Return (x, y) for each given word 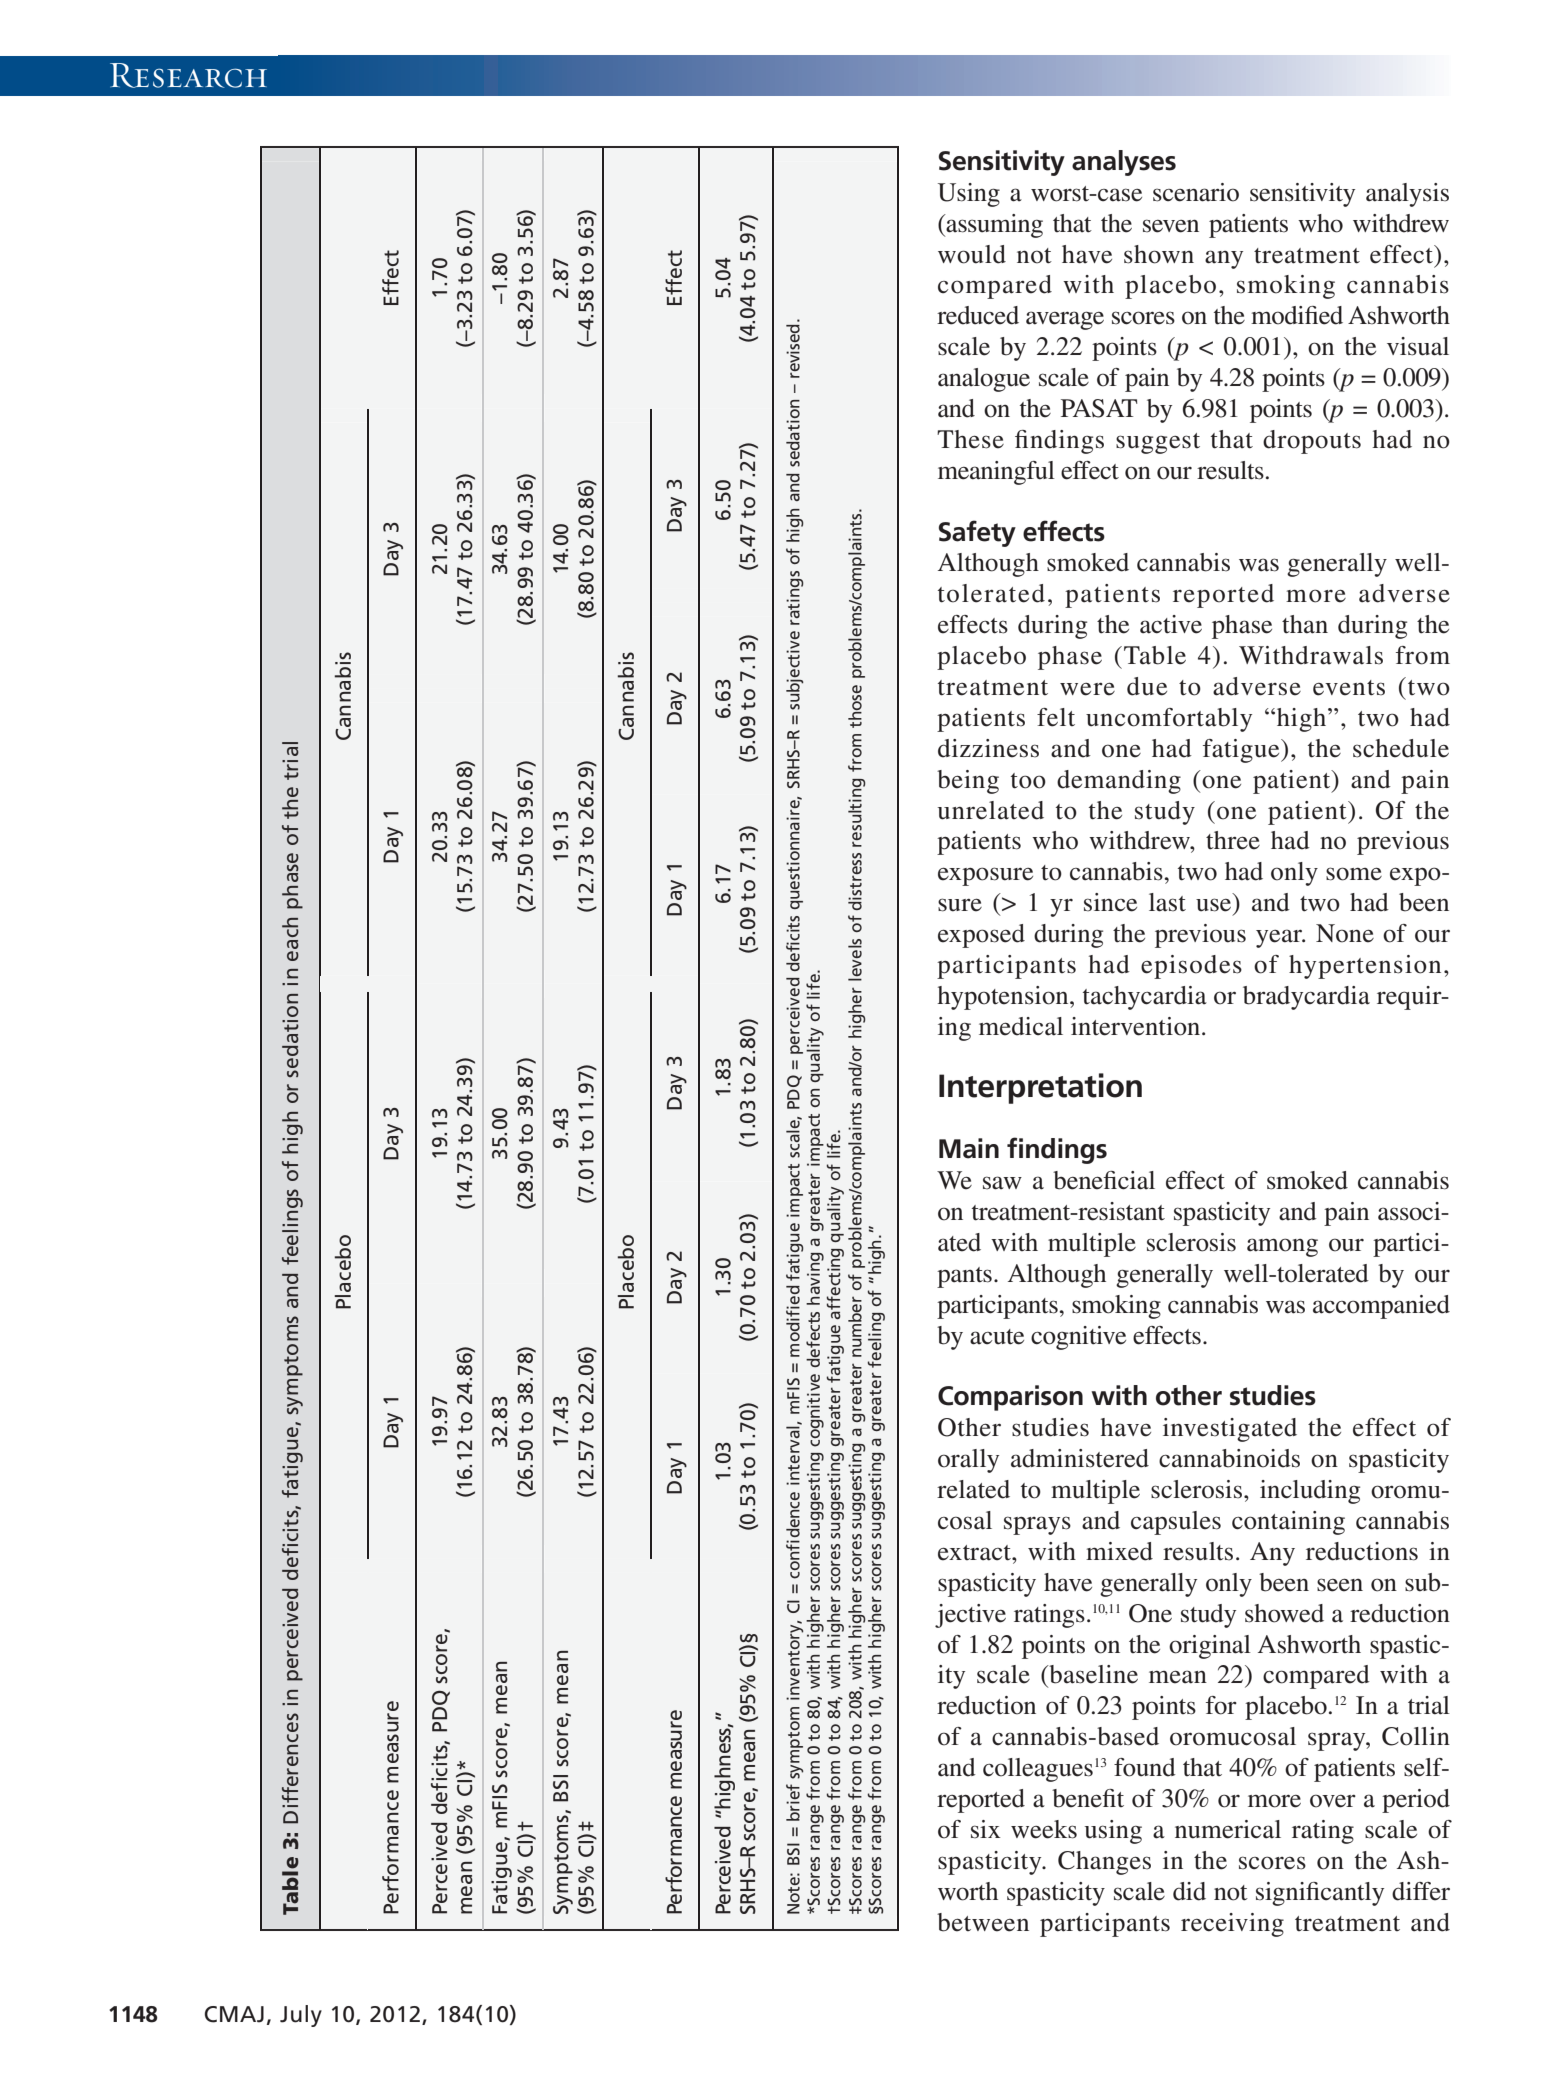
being (968, 782)
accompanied (1381, 1307)
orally (968, 1461)
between (983, 1922)
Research (188, 75)
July (301, 2016)
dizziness (988, 748)
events (1349, 688)
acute (997, 1337)
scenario (1196, 192)
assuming (993, 226)
